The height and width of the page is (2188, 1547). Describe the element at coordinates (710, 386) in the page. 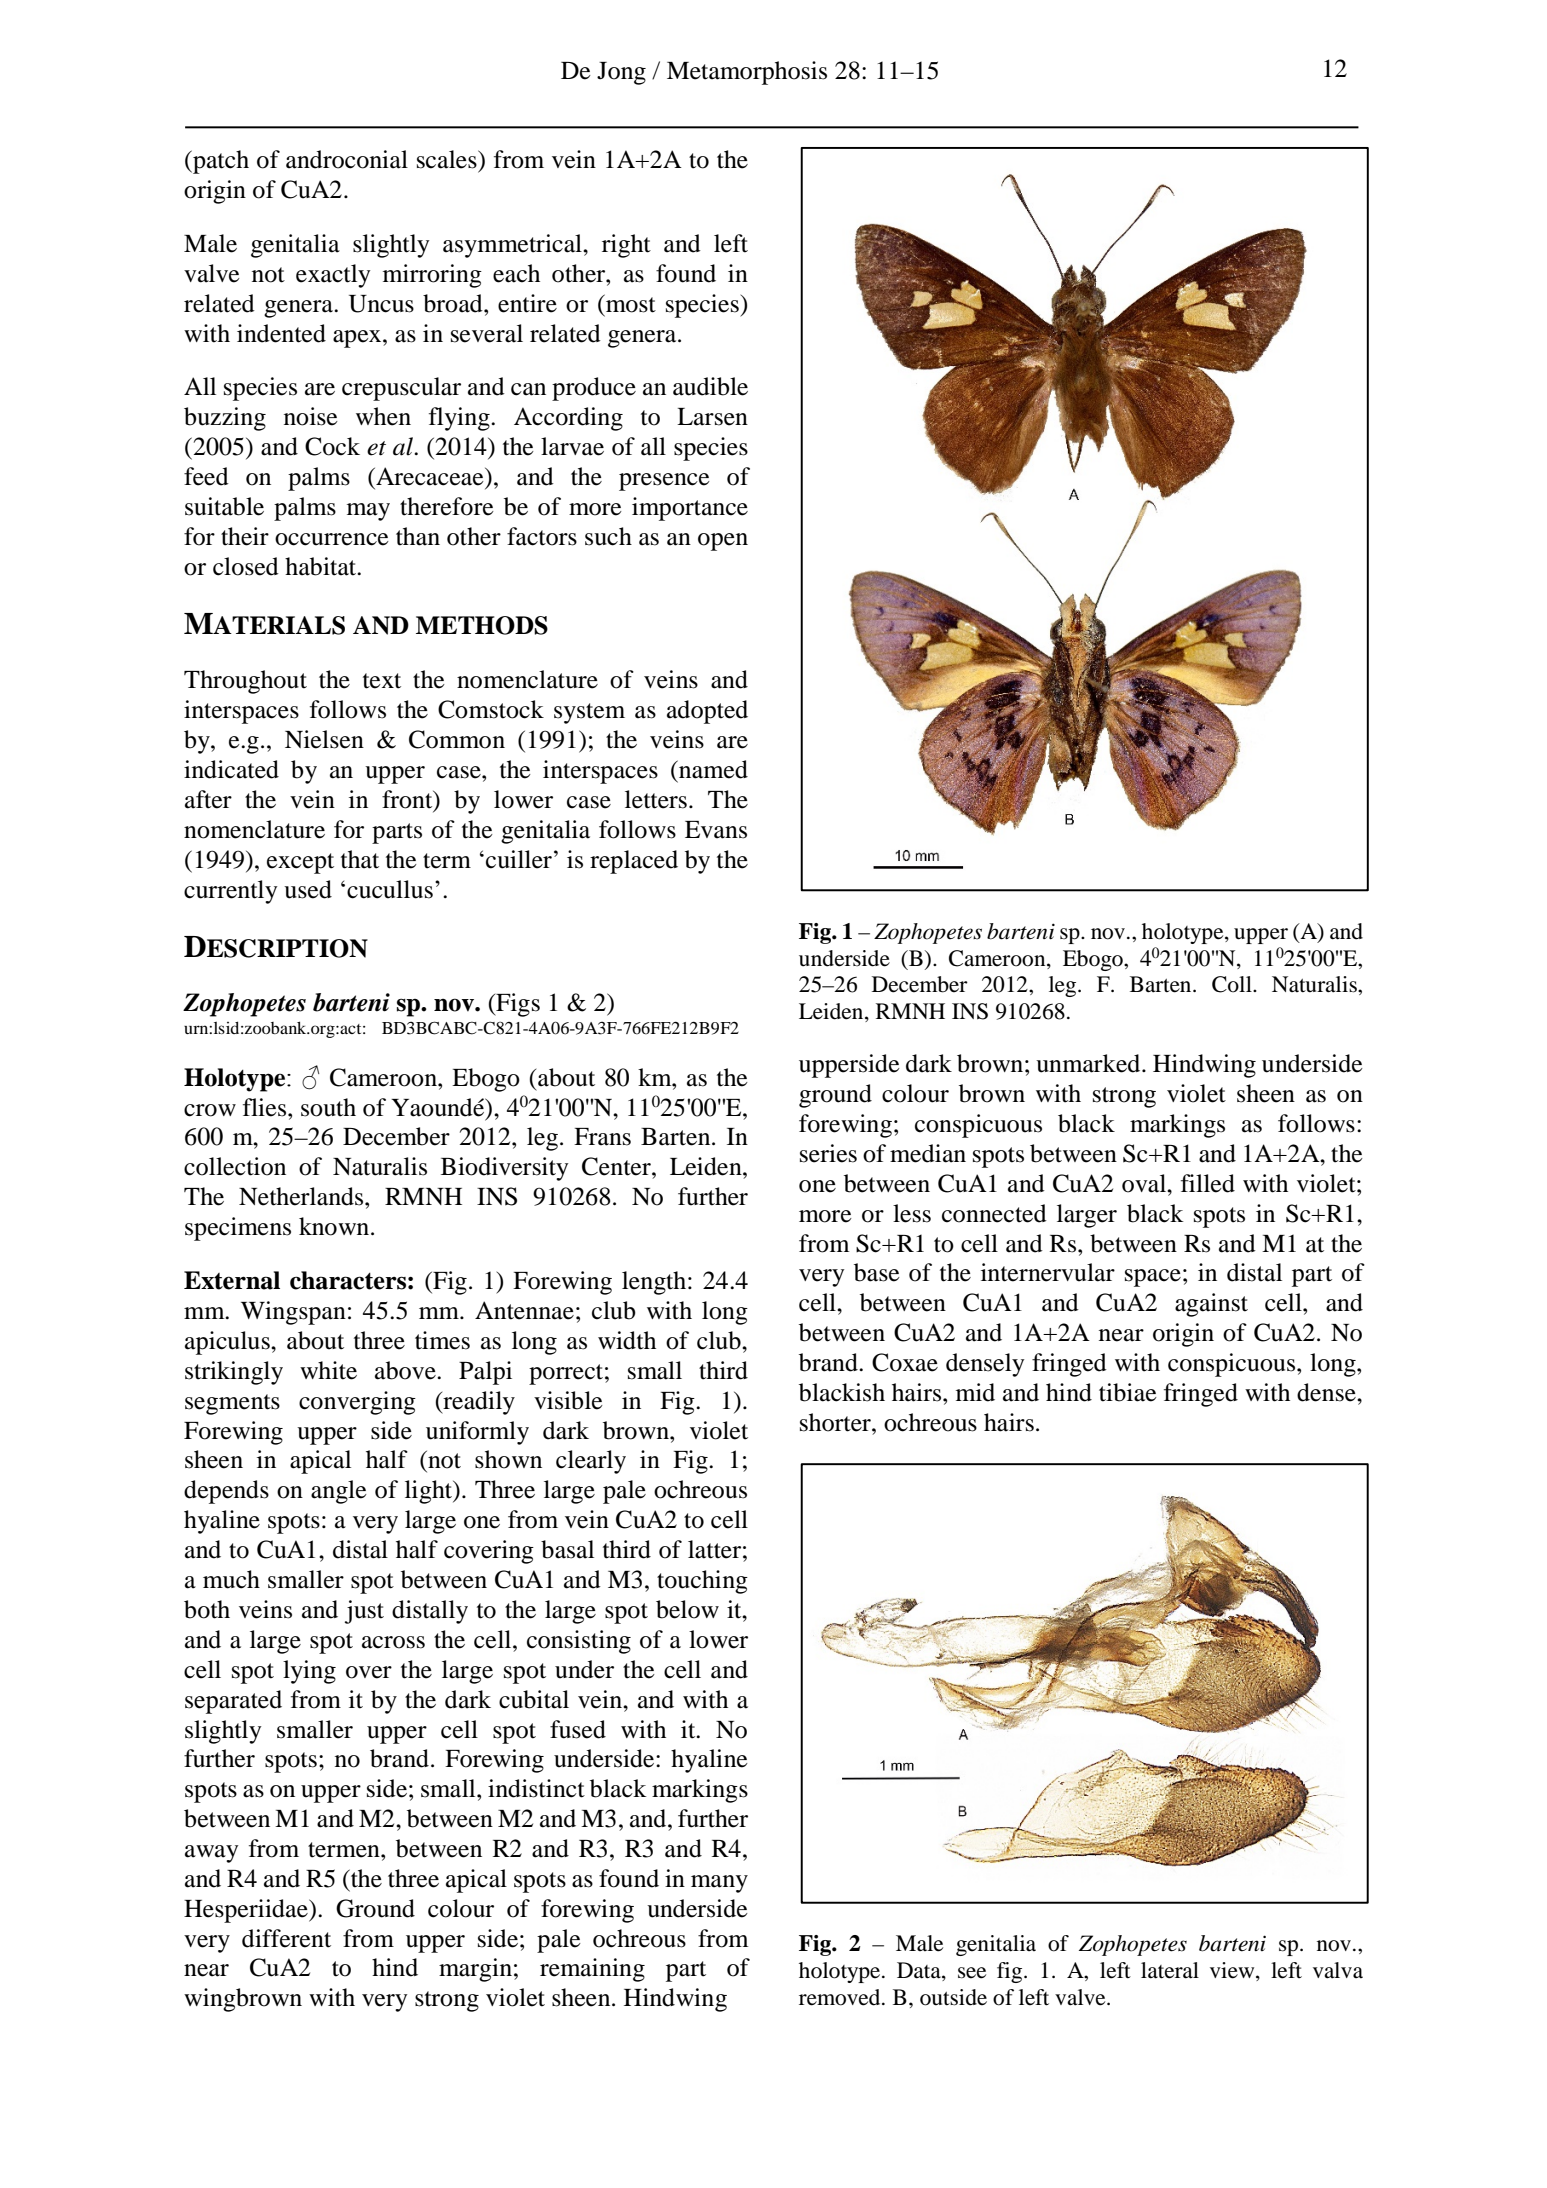

I see `audible` at that location.
